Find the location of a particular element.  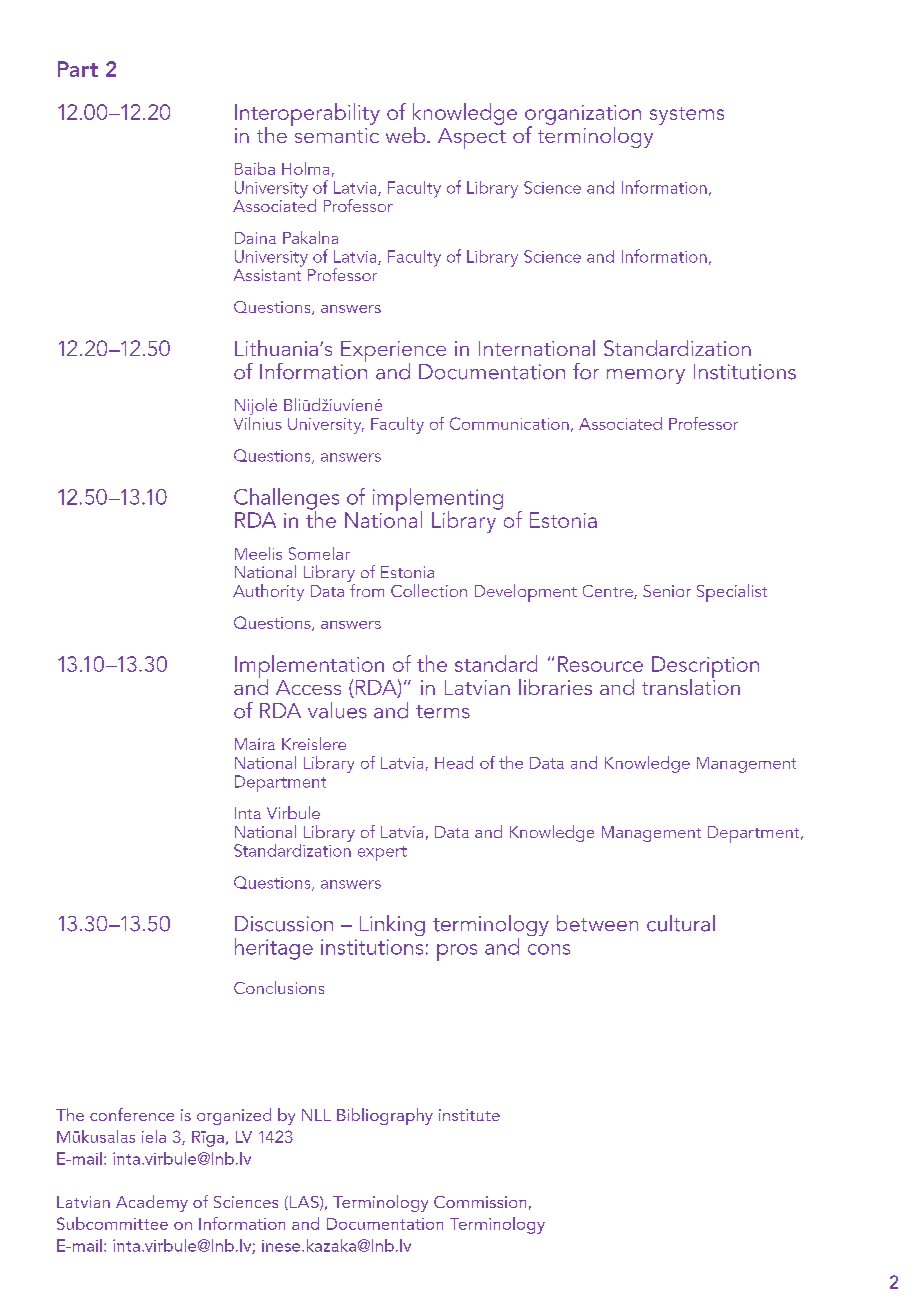

cultural is located at coordinates (681, 923).
